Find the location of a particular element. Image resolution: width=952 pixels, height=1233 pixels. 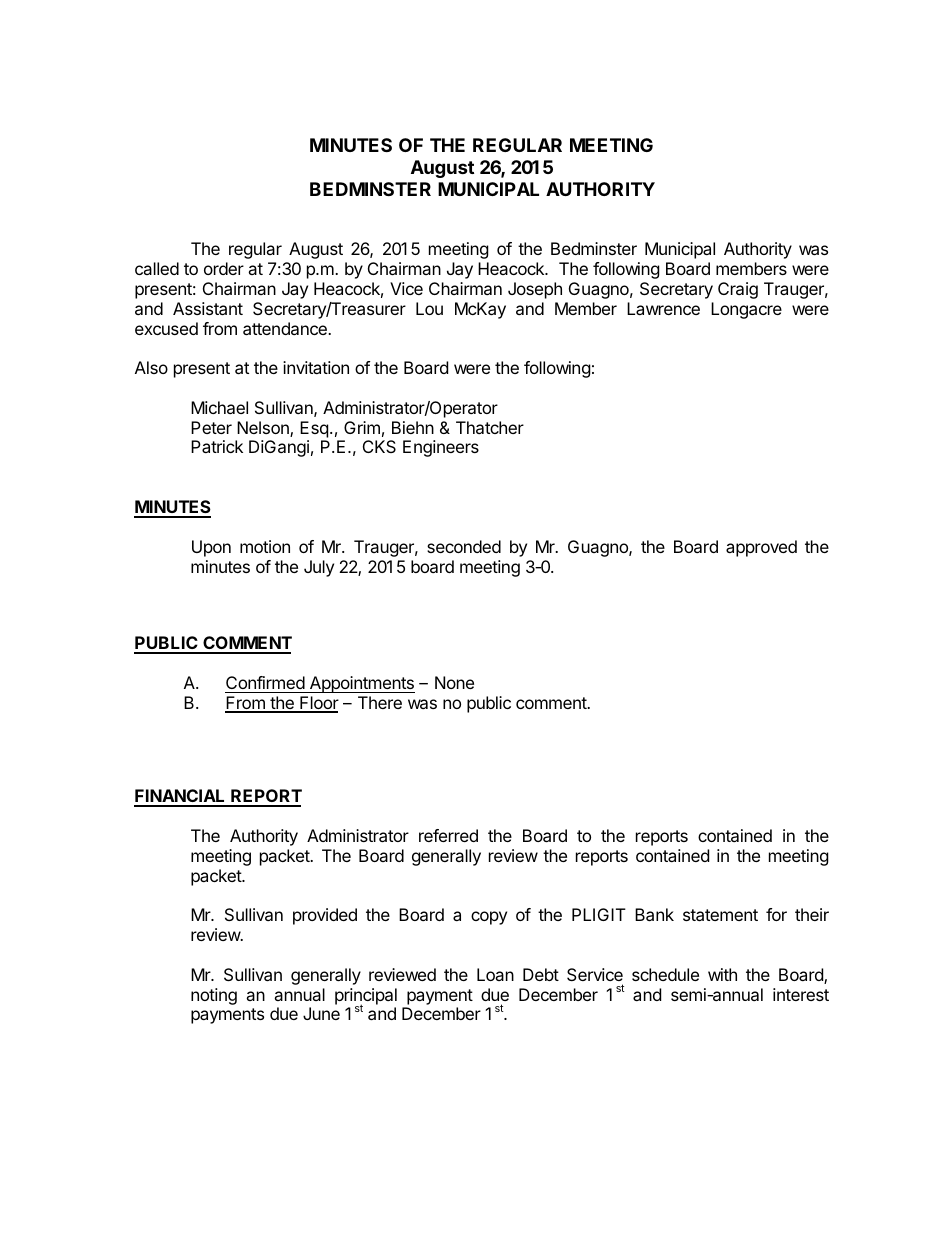

None is located at coordinates (454, 682).
